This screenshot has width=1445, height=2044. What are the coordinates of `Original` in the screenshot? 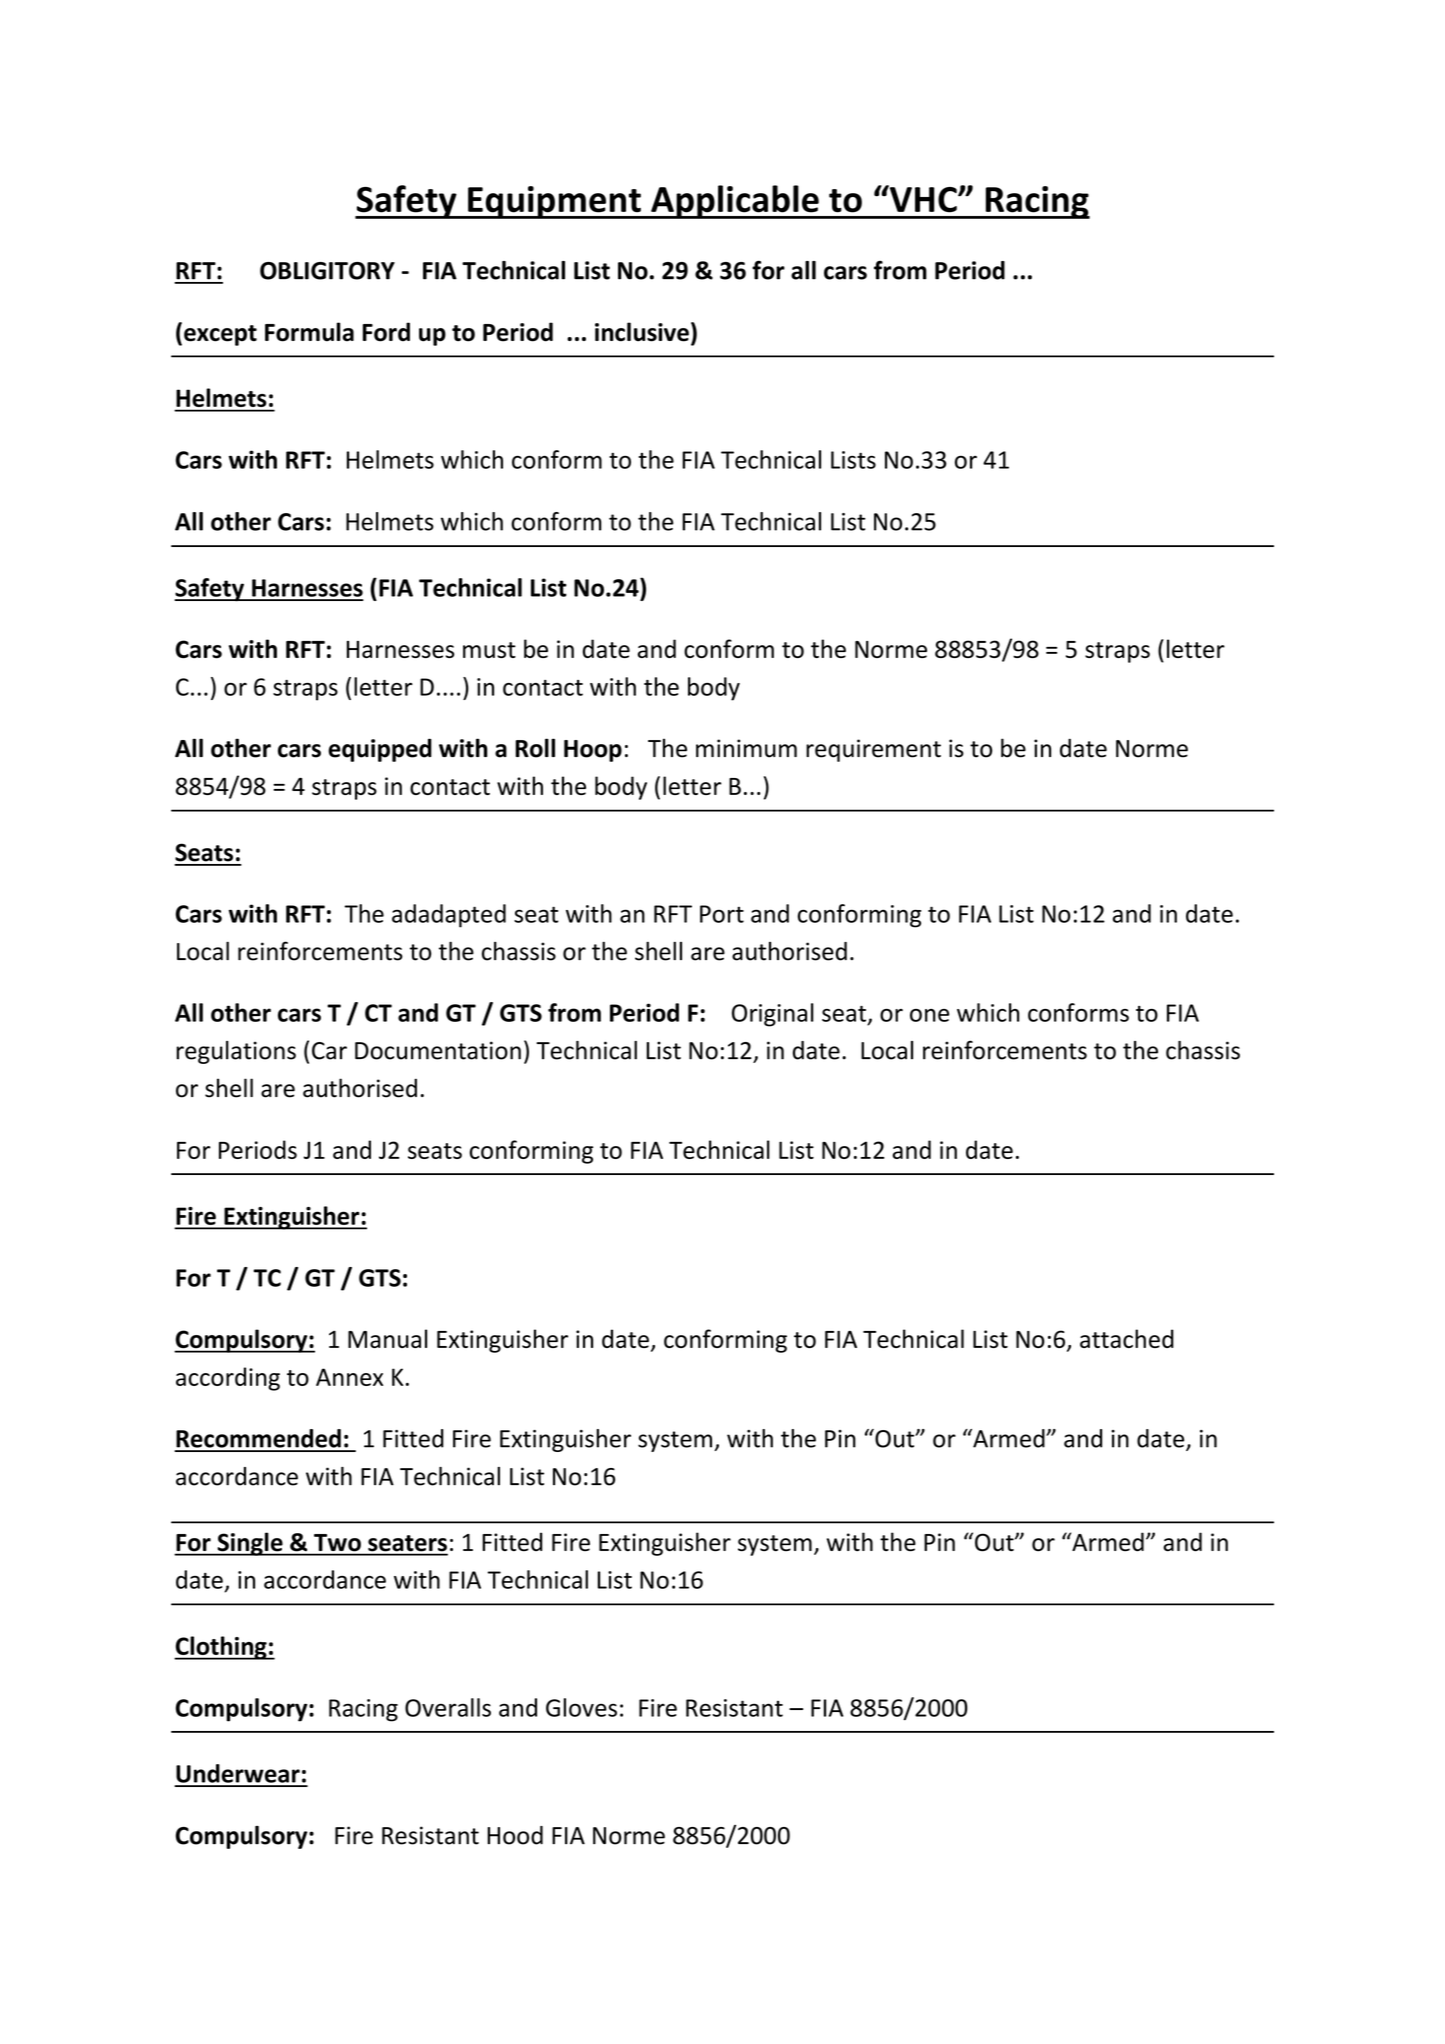 It's located at (773, 1015).
